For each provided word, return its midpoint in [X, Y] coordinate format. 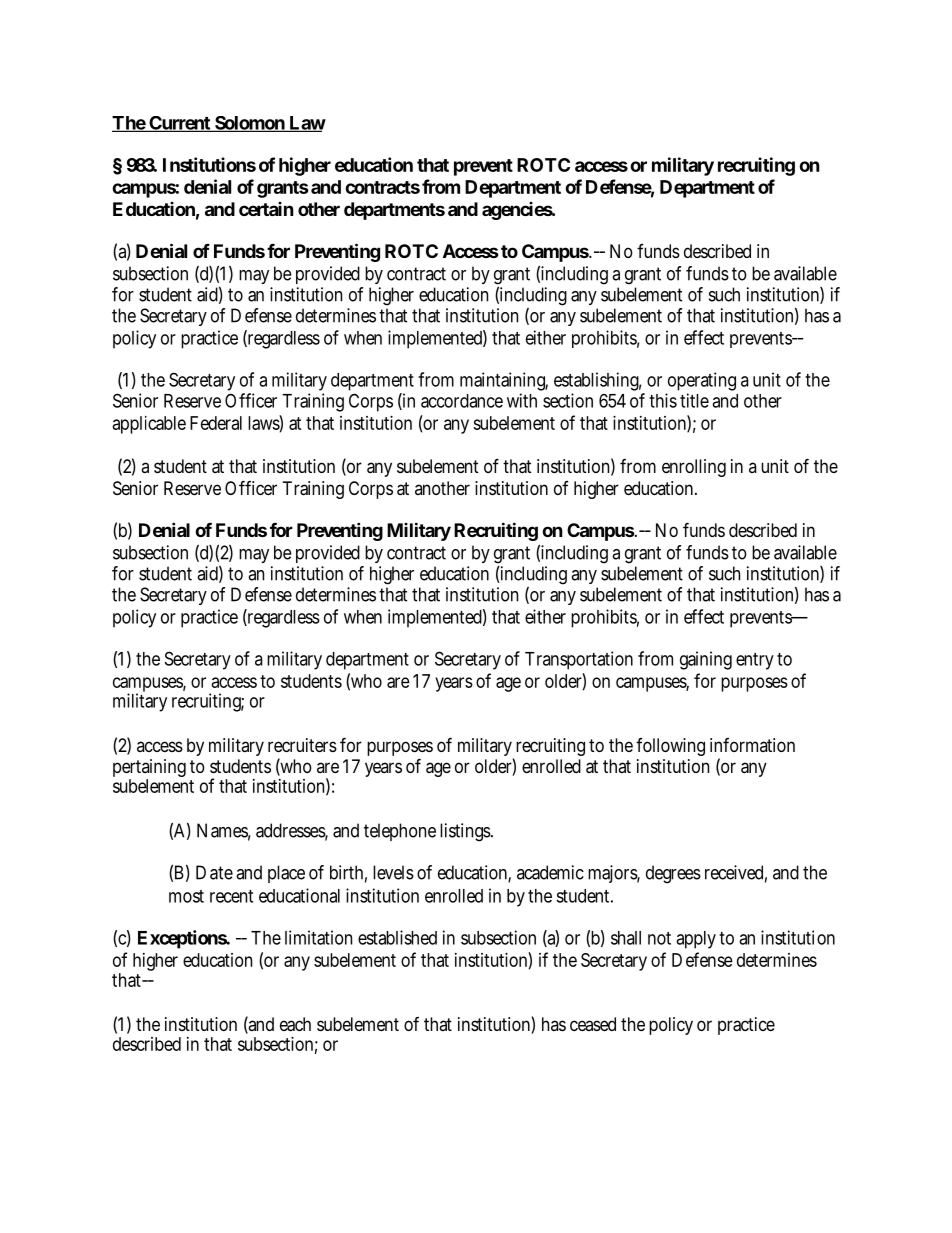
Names [224, 831]
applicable [149, 425]
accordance [462, 401]
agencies [518, 211]
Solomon [250, 124]
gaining [706, 660]
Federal [216, 423]
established [397, 937]
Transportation [579, 660]
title [694, 400]
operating [701, 383]
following [670, 747]
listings [466, 832]
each [295, 1024]
